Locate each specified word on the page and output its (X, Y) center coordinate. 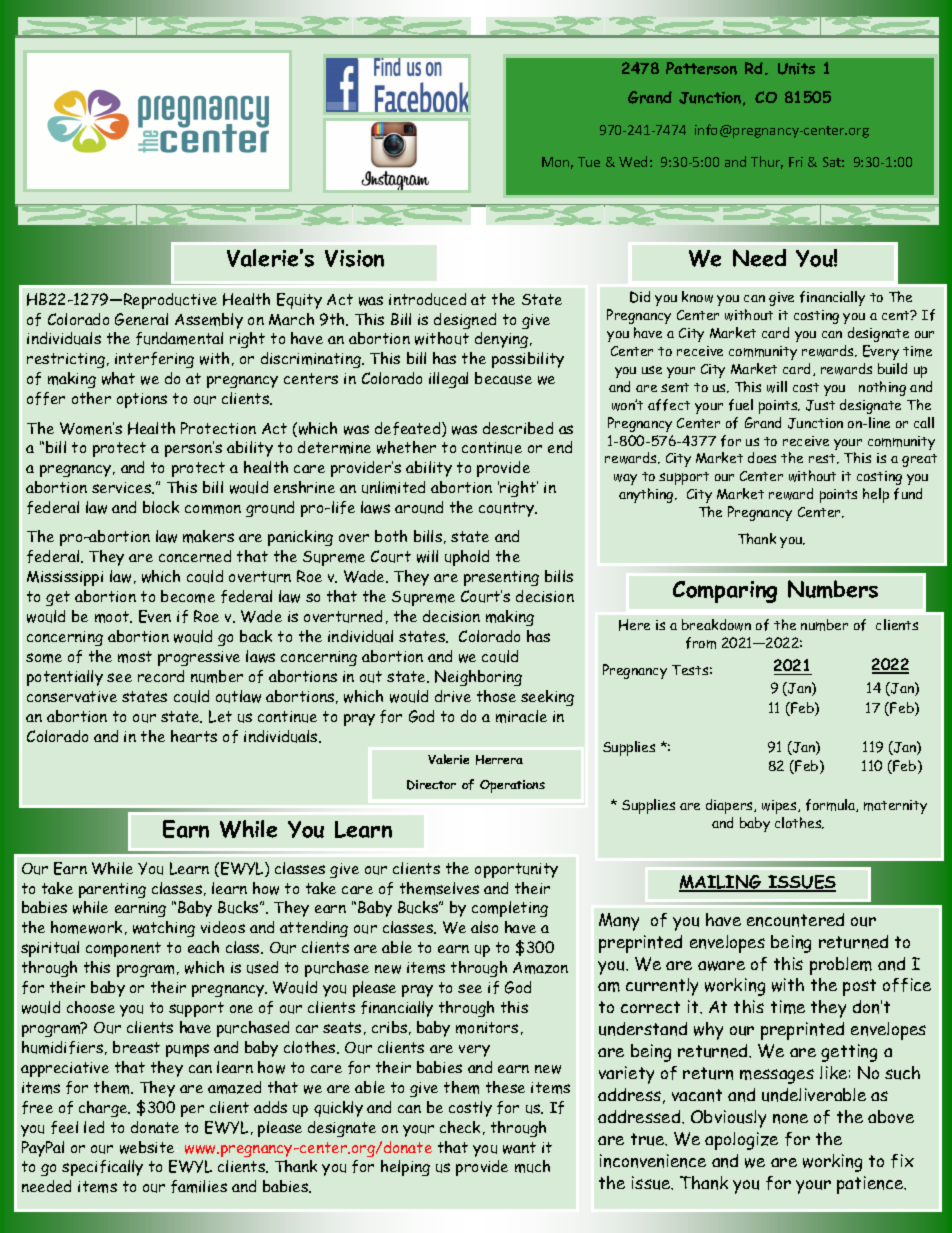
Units (796, 69)
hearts (194, 736)
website (147, 1147)
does (762, 457)
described (518, 428)
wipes (780, 807)
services (122, 488)
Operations (512, 786)
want (519, 1148)
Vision (354, 258)
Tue (589, 162)
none (790, 1119)
